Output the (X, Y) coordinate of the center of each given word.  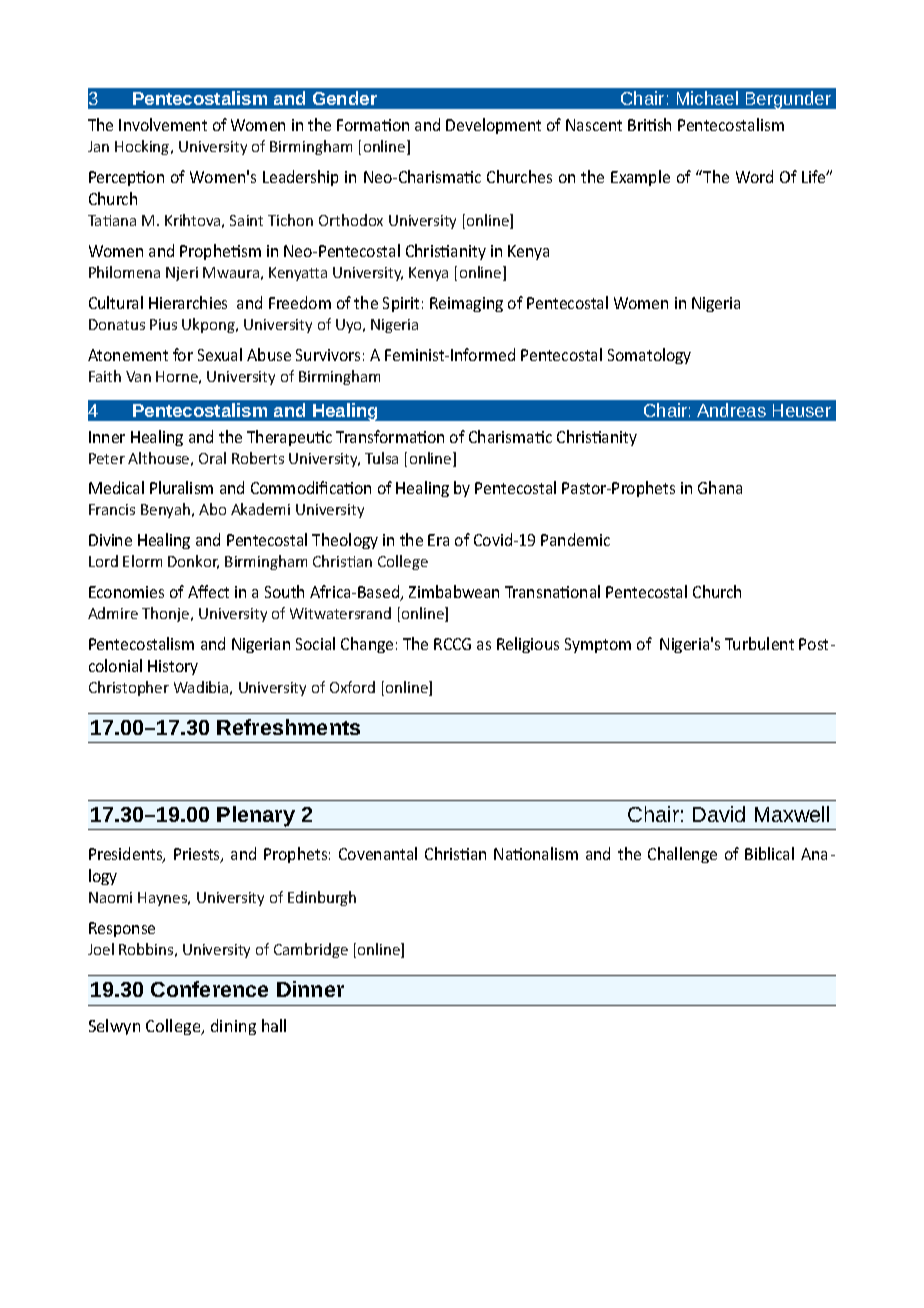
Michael (707, 98)
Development (493, 126)
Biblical (769, 853)
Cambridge (311, 950)
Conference (209, 989)
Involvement (163, 124)
